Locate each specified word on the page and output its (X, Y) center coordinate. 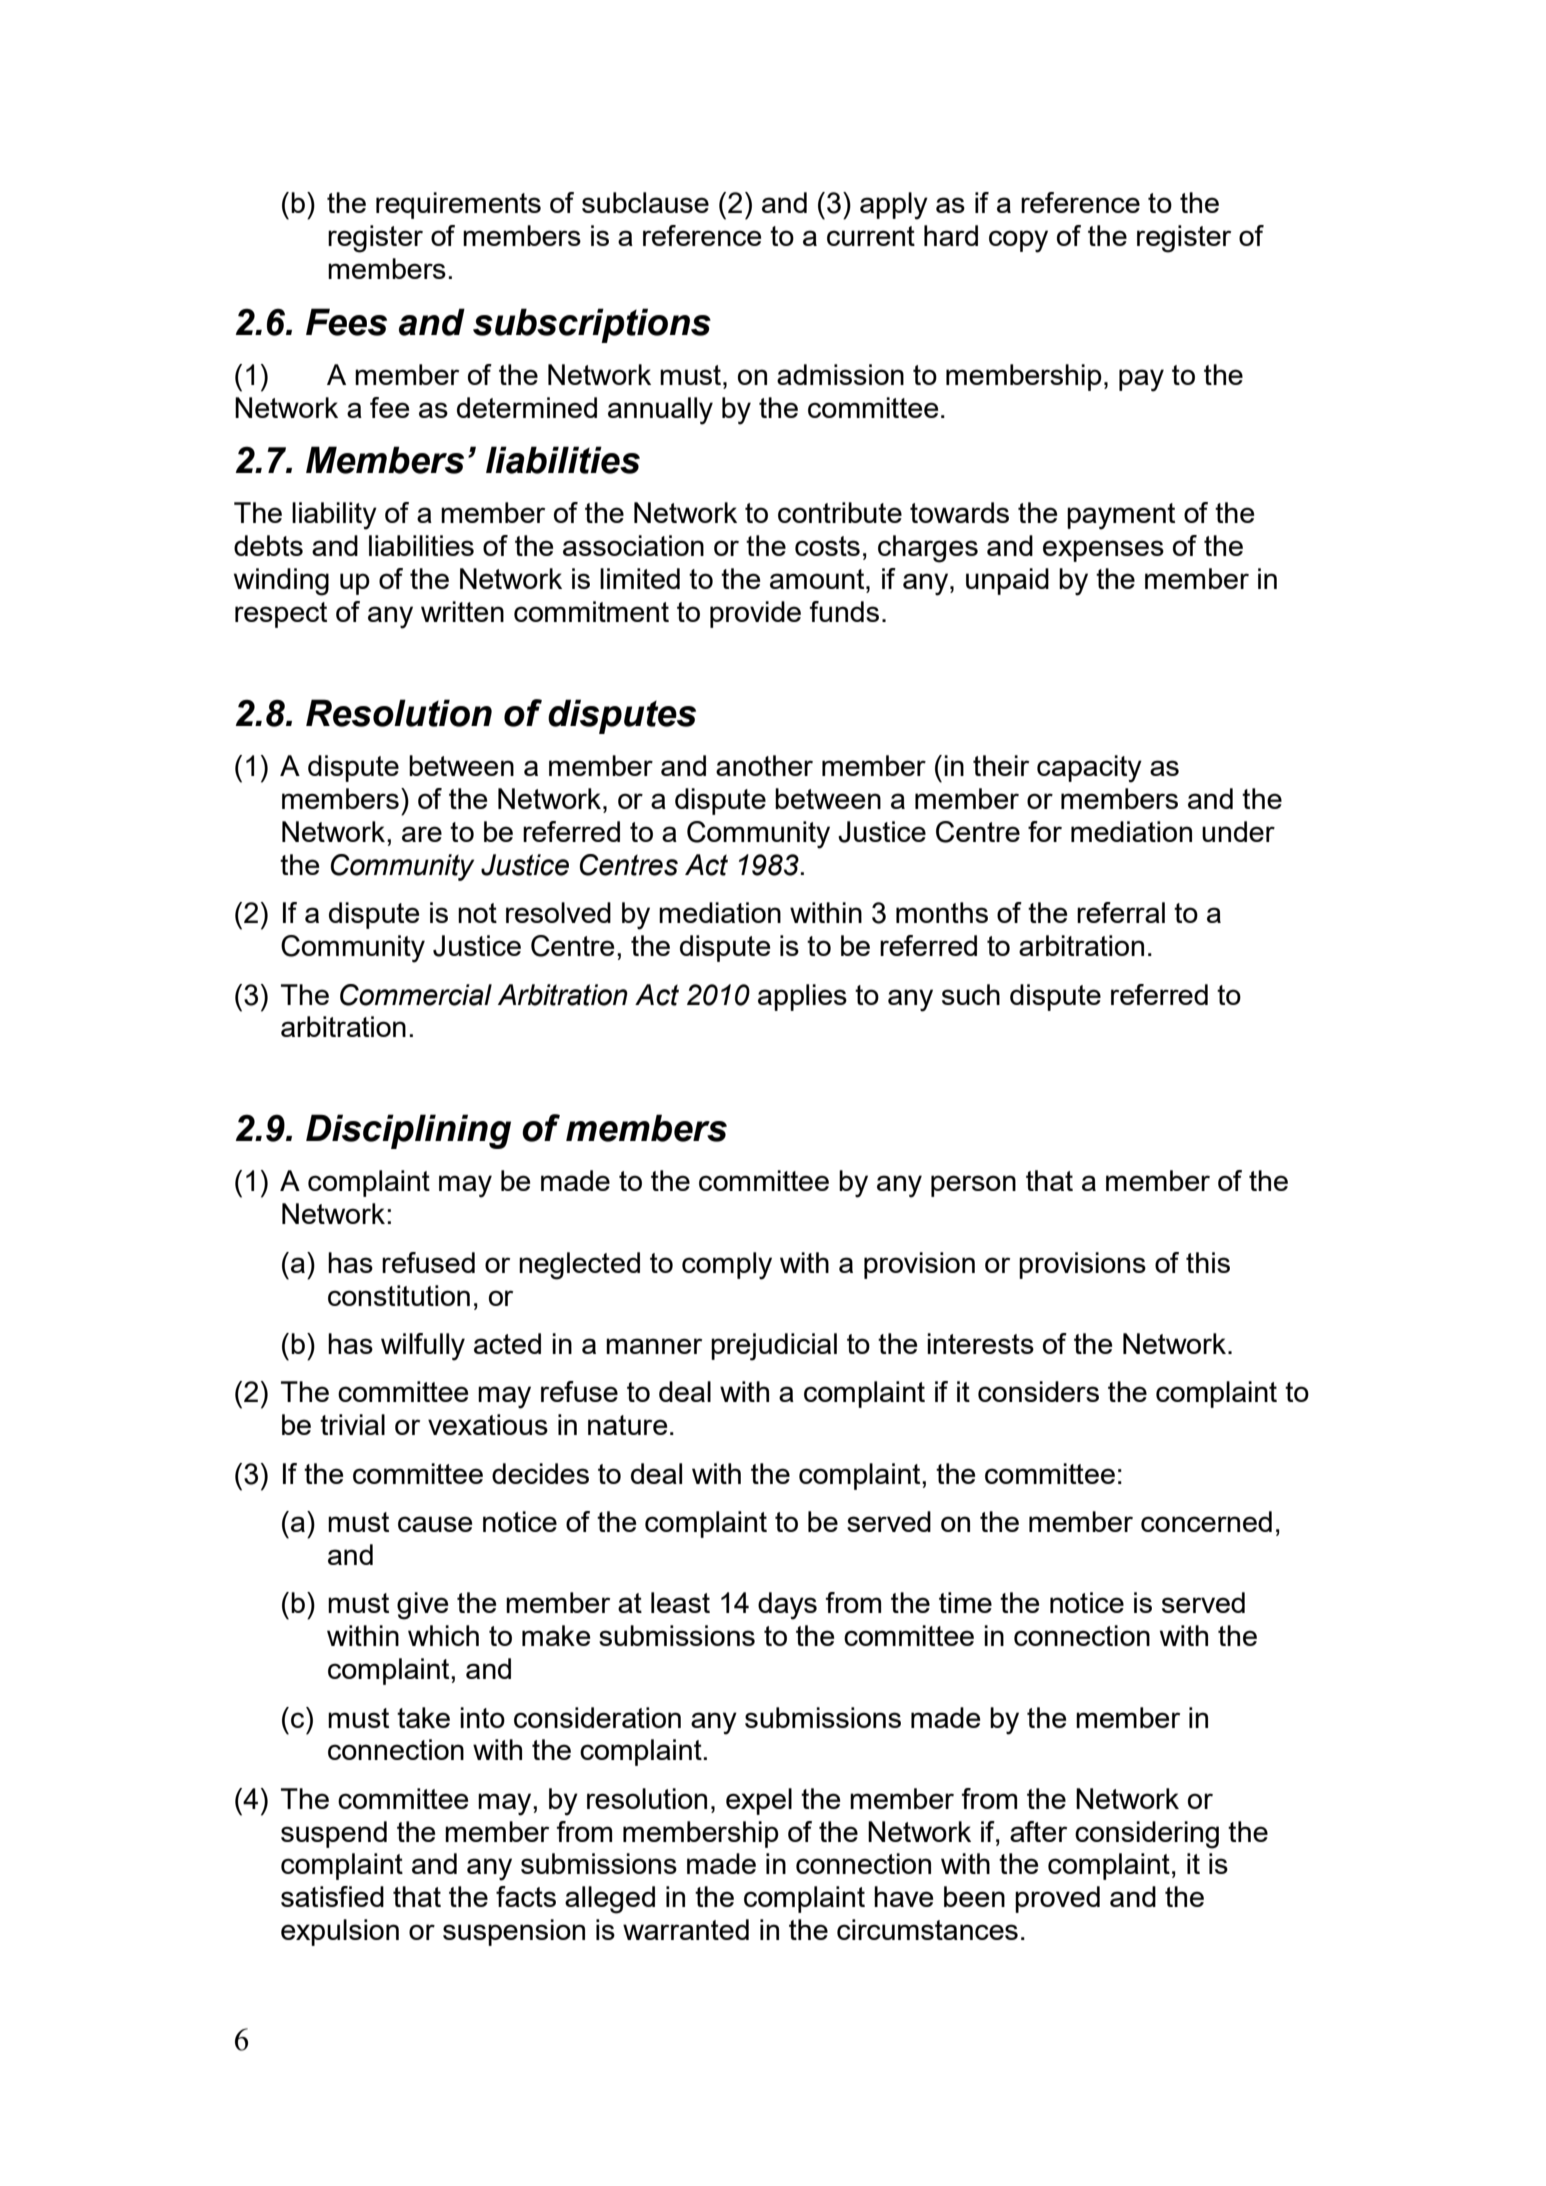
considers (1038, 1391)
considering (1147, 1835)
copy (1018, 241)
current (871, 236)
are (422, 834)
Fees (346, 322)
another (764, 765)
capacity (1089, 769)
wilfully (423, 1347)
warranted (686, 1929)
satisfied (332, 1896)
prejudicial (774, 1347)
